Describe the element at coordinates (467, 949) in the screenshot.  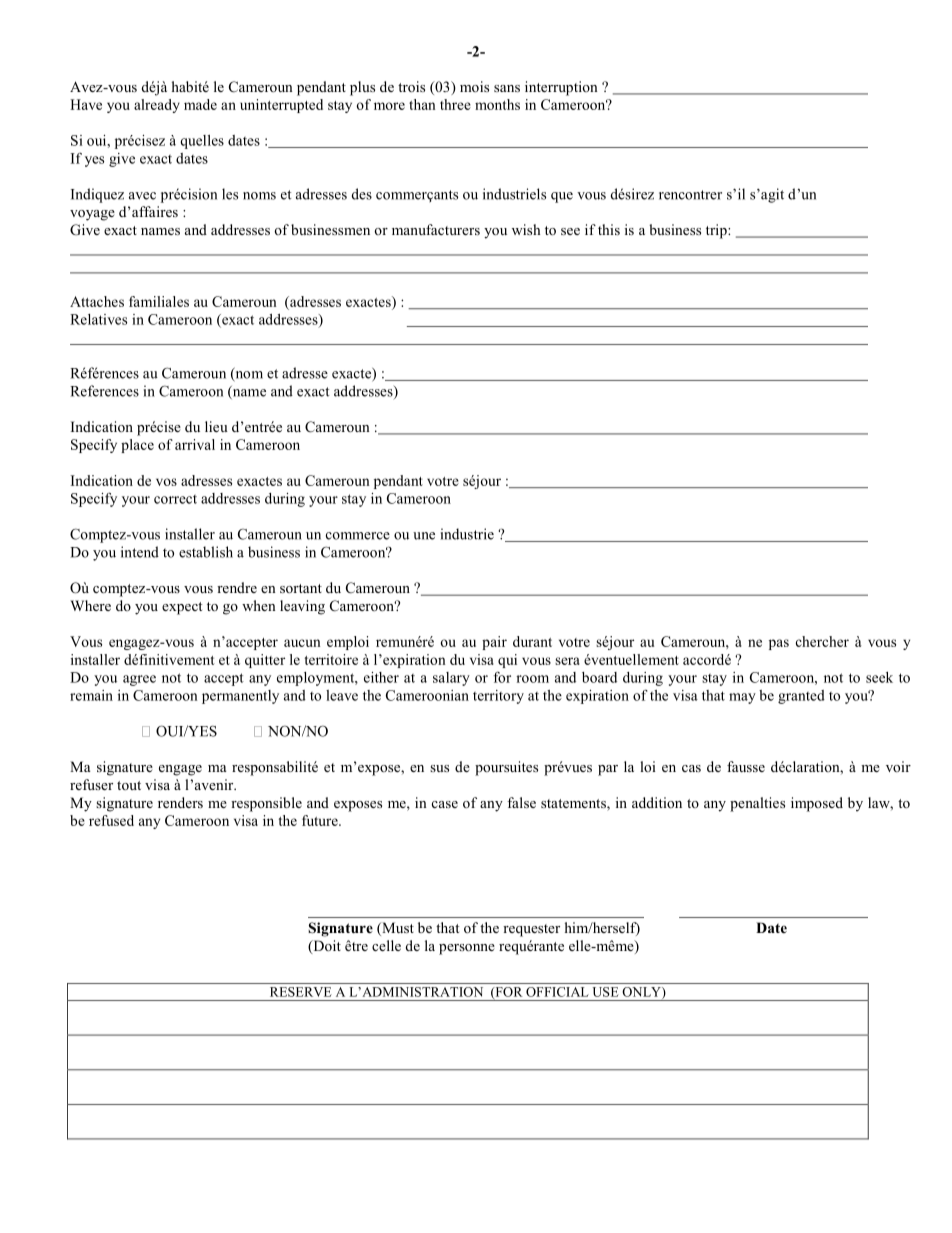
I see `personne` at that location.
